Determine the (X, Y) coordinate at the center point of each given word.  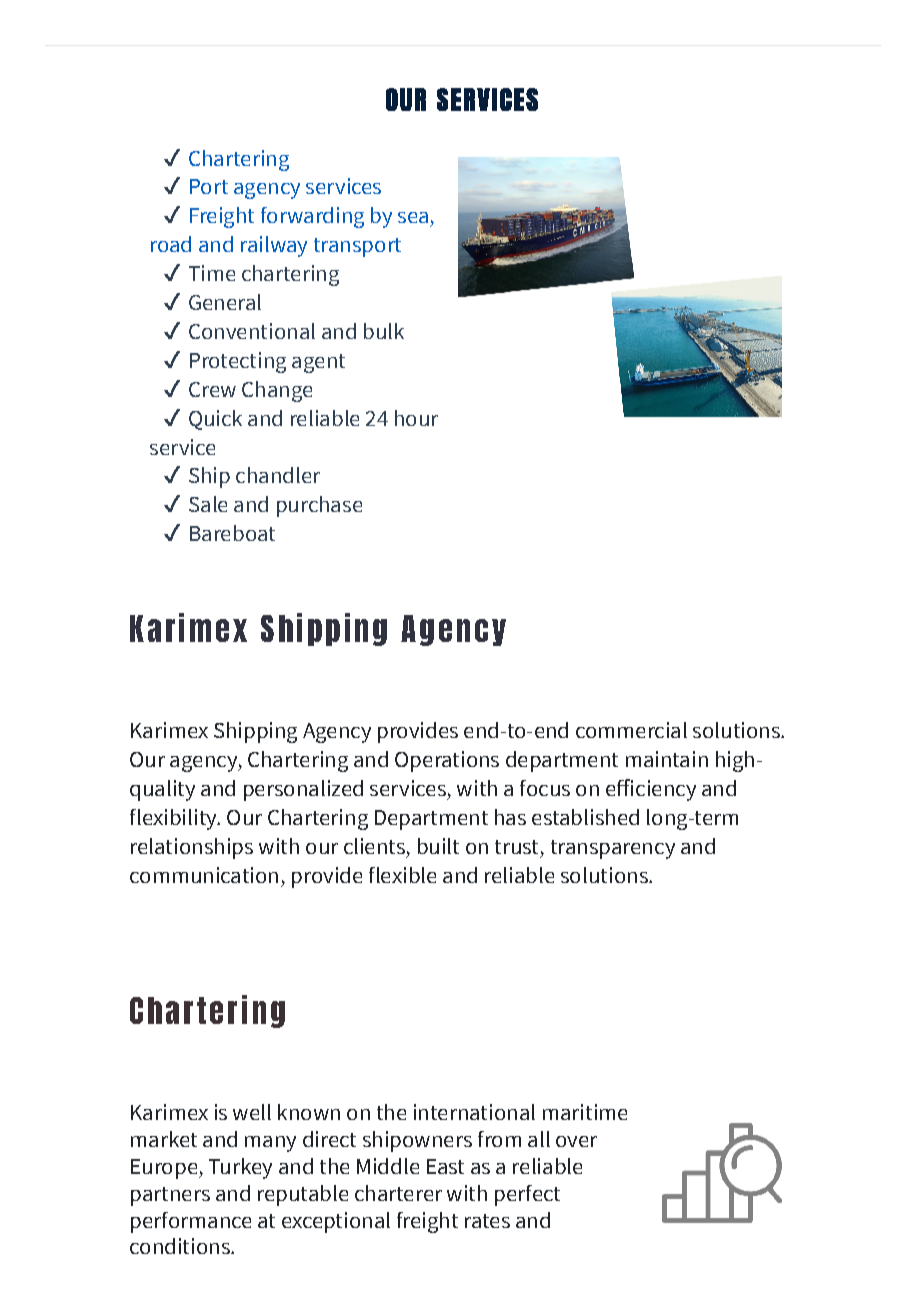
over (576, 1141)
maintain (667, 759)
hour (416, 418)
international (474, 1112)
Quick (215, 420)
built (438, 846)
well (252, 1112)
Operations (447, 761)
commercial (631, 730)
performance (191, 1222)
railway (274, 246)
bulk (384, 331)
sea (413, 217)
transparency (613, 849)
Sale (208, 504)
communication (204, 875)
